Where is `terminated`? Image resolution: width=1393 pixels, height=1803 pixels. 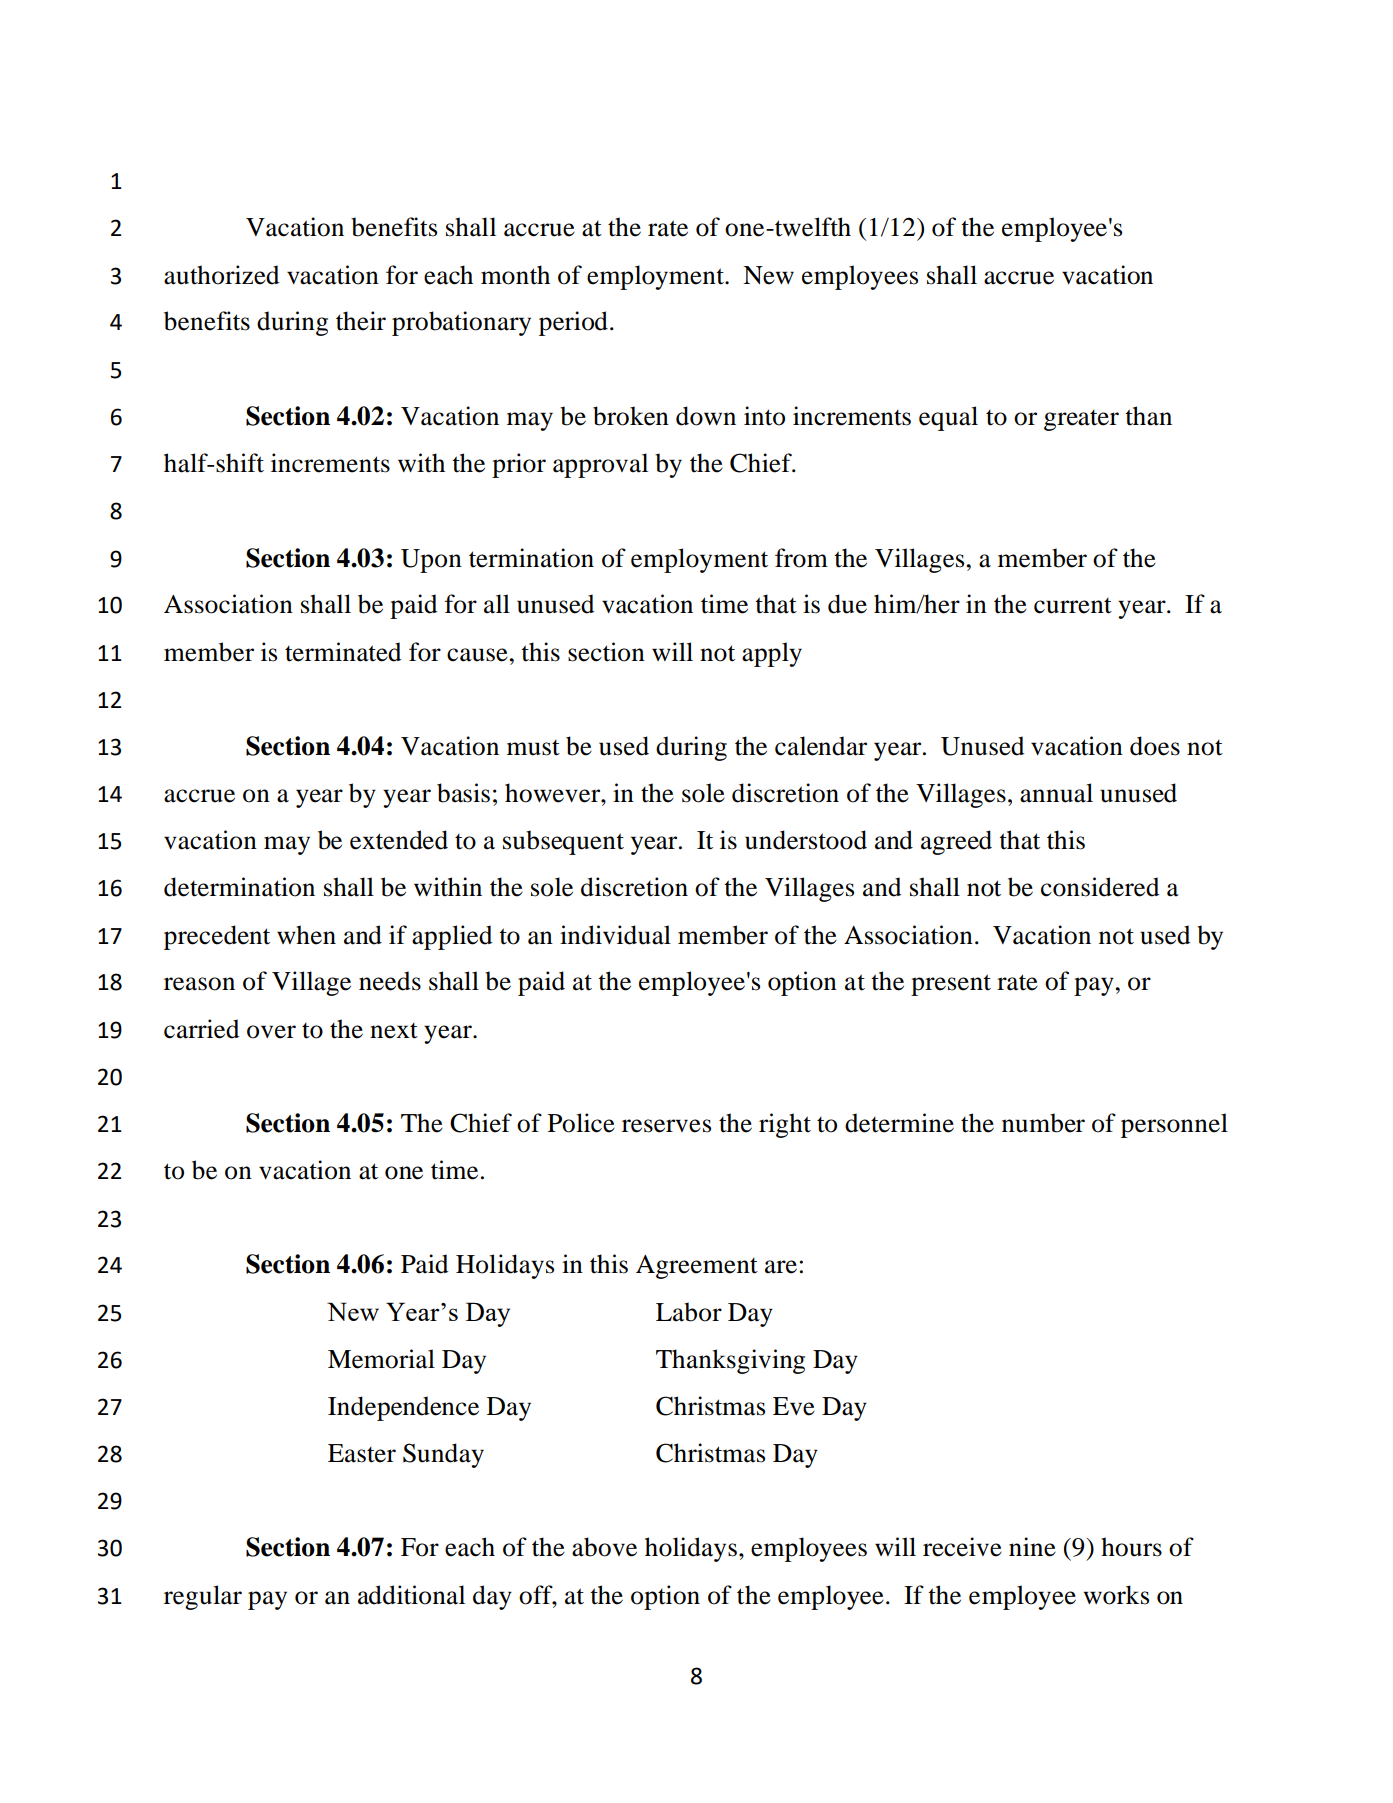
terminated is located at coordinates (343, 652).
